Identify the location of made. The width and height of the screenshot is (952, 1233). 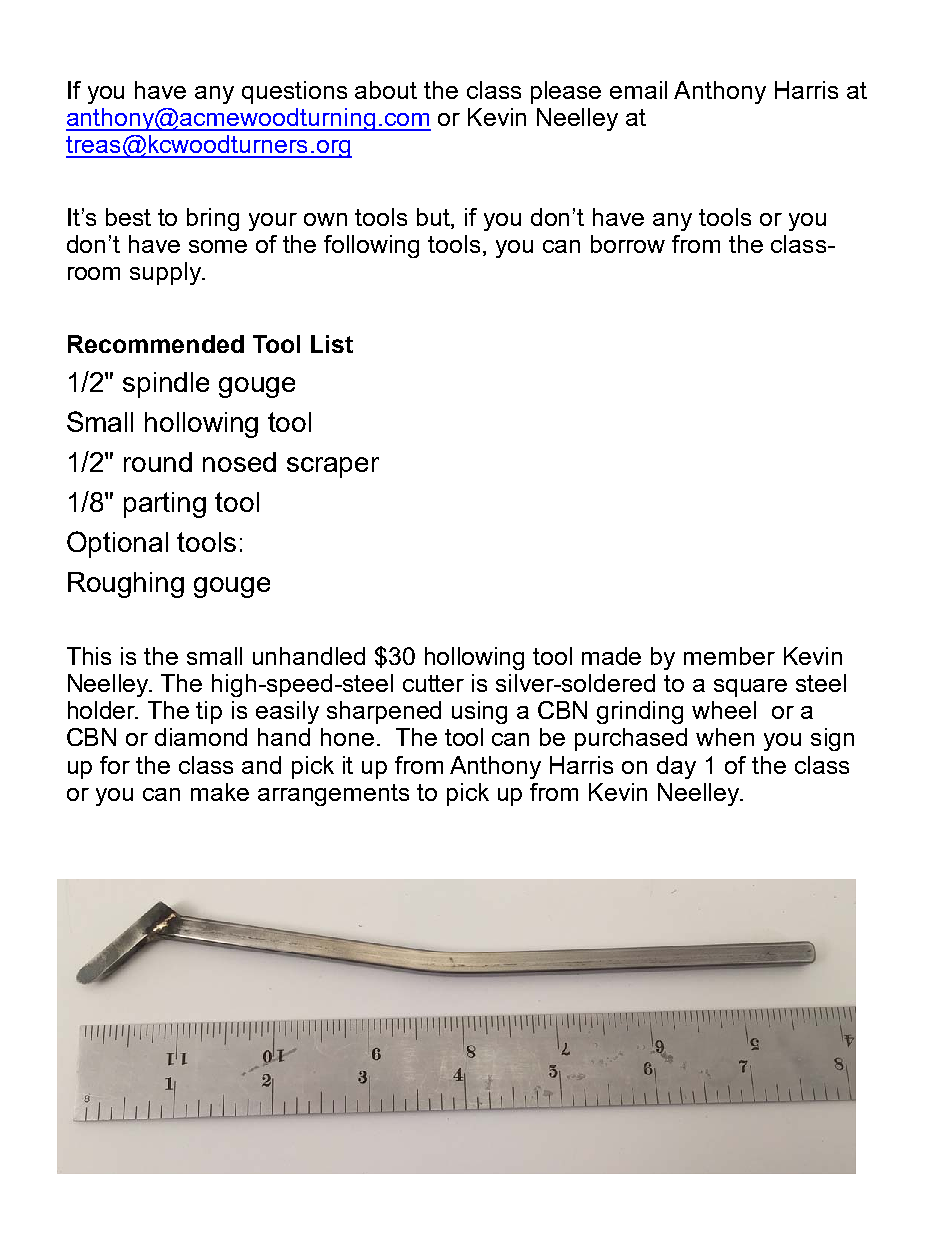
(611, 656).
